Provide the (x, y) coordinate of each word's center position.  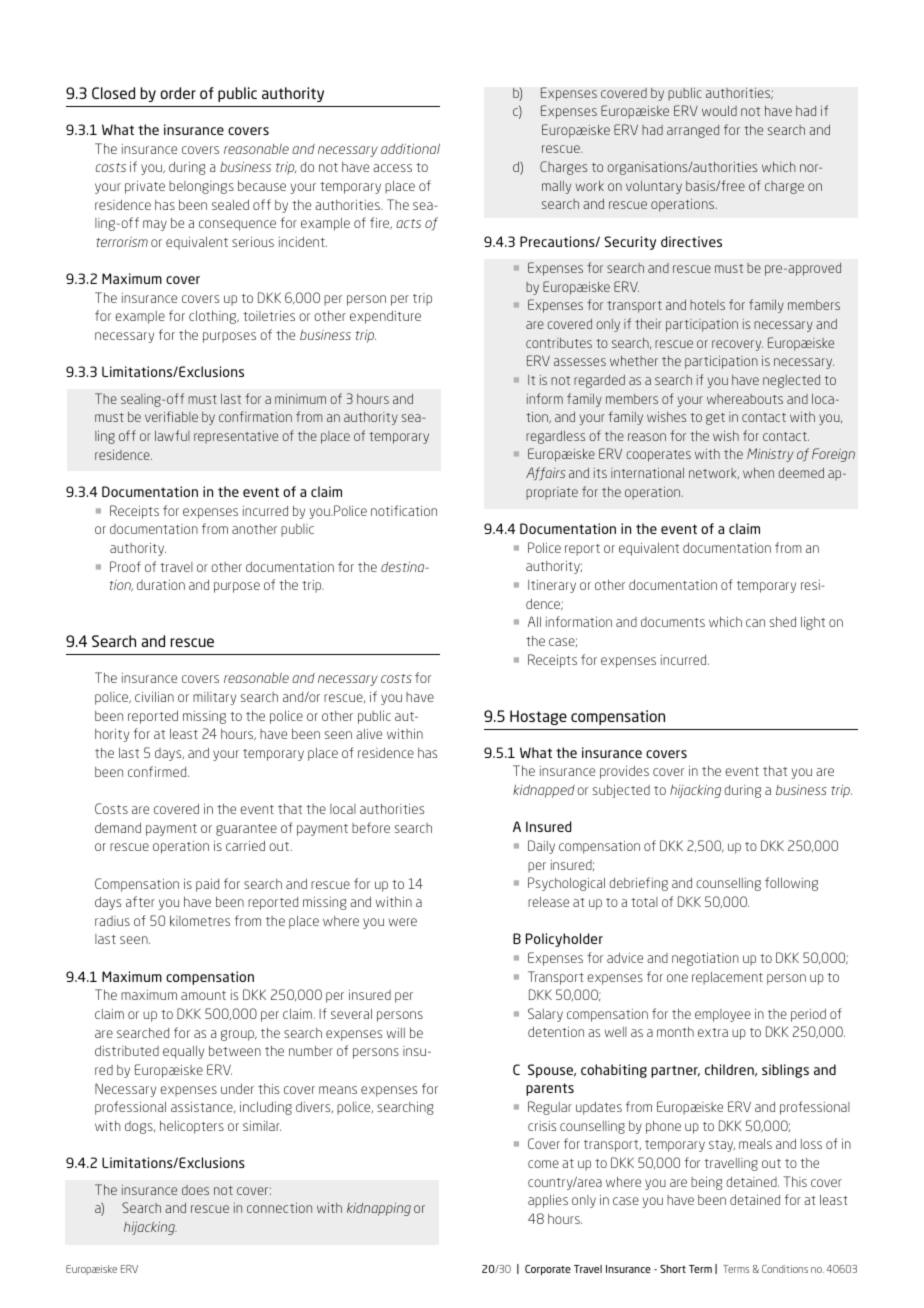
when (758, 473)
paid (207, 885)
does (195, 1190)
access (392, 168)
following (791, 884)
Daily (541, 847)
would (719, 111)
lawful (172, 435)
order (178, 93)
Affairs (545, 474)
